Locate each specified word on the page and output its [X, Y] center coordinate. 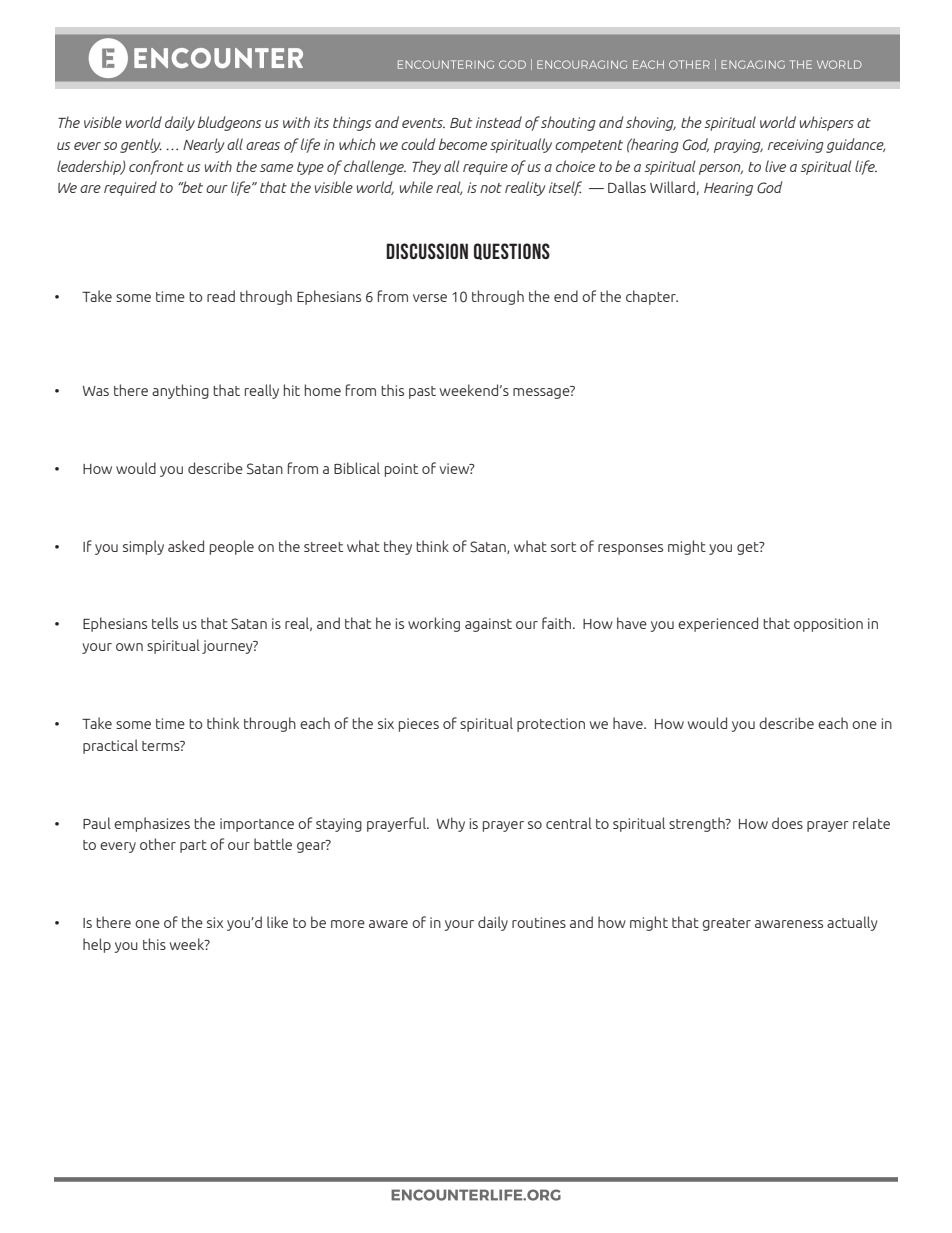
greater [726, 924]
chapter [652, 297]
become [463, 144]
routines [539, 922]
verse [430, 298]
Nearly [203, 145]
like [277, 922]
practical [110, 746]
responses [630, 549]
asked [186, 546]
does [787, 823]
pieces [419, 725]
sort [563, 547]
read [221, 296]
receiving [796, 146]
